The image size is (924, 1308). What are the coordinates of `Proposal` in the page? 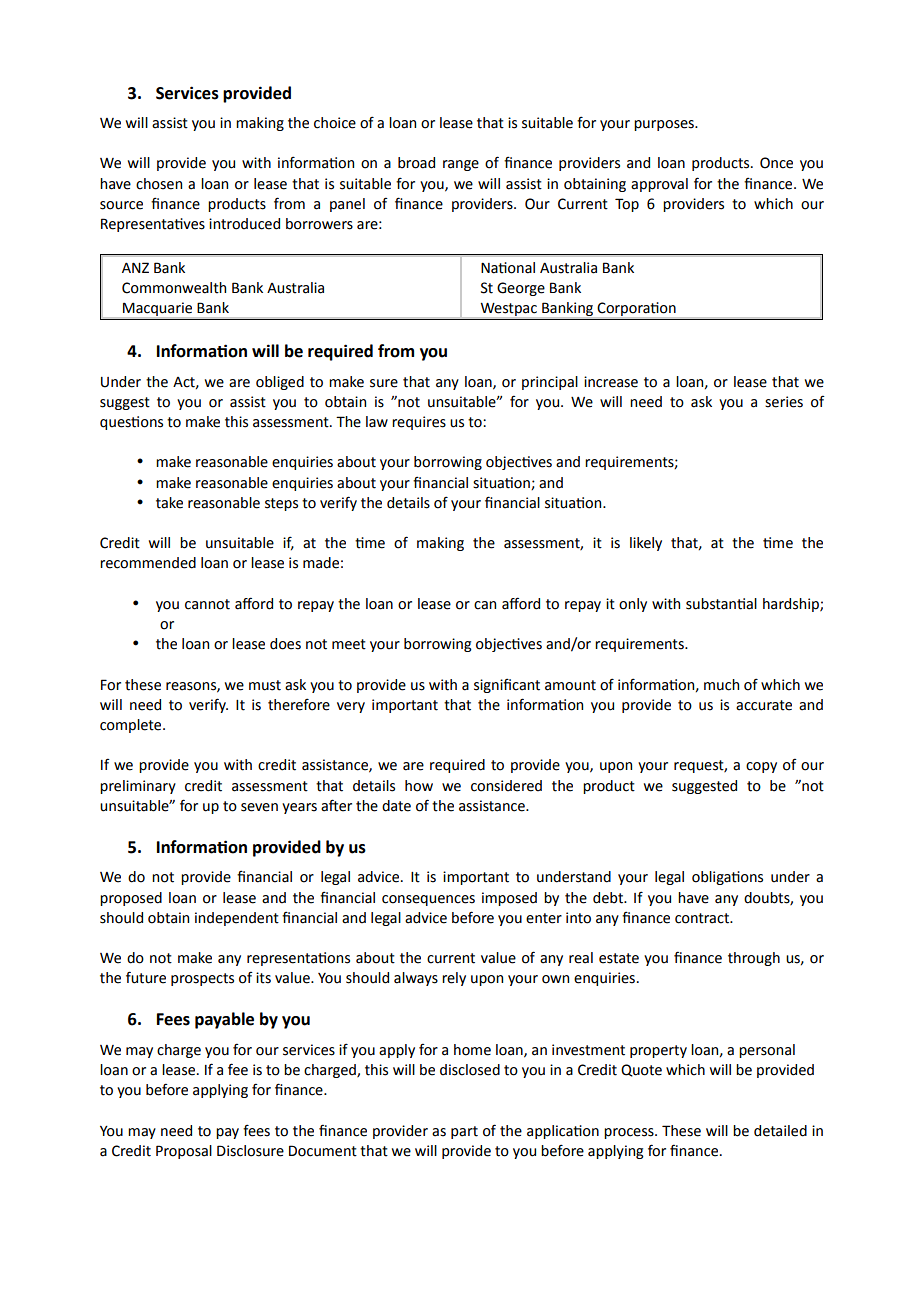 It's located at (184, 1152).
